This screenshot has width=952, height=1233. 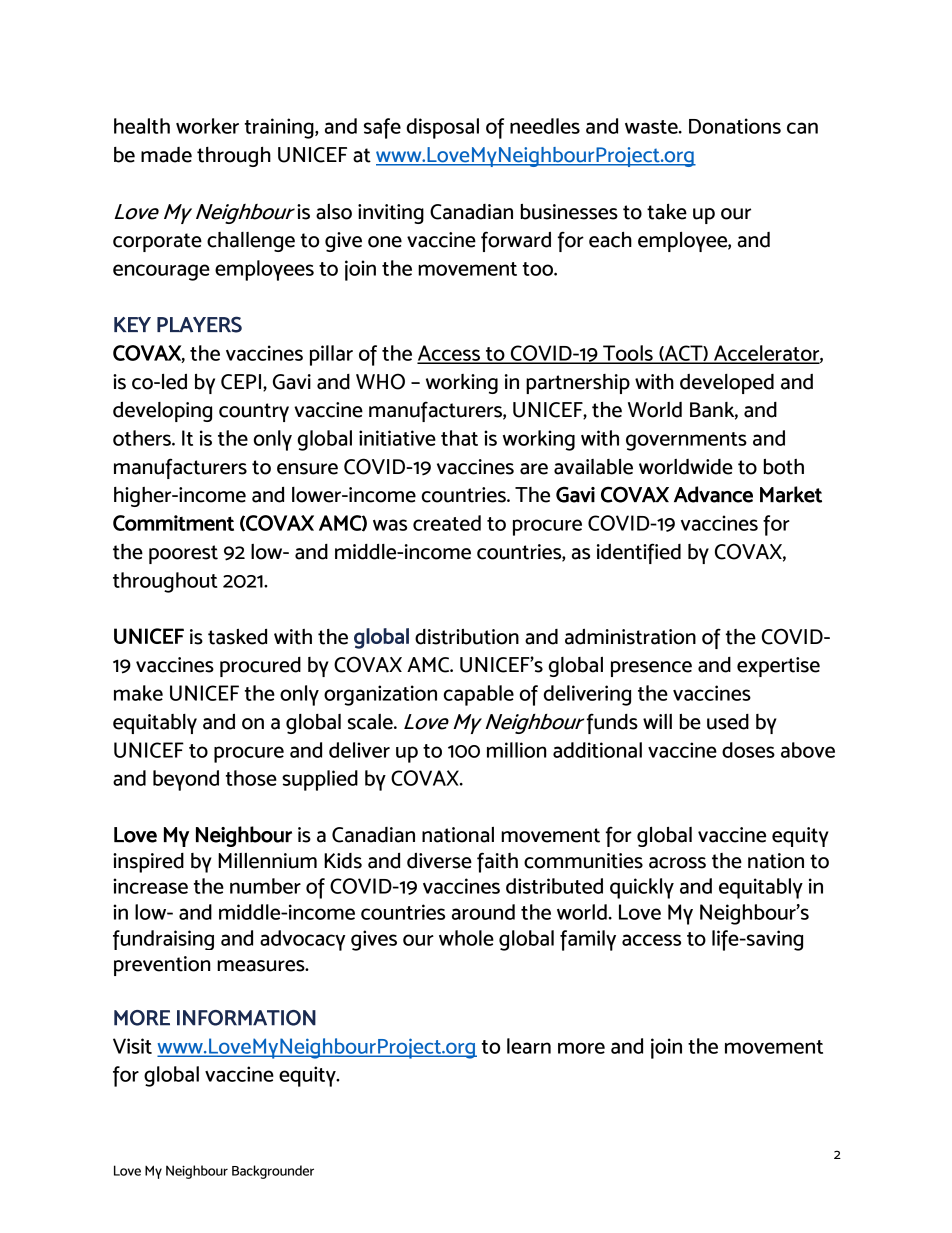 I want to click on that, so click(x=459, y=438).
